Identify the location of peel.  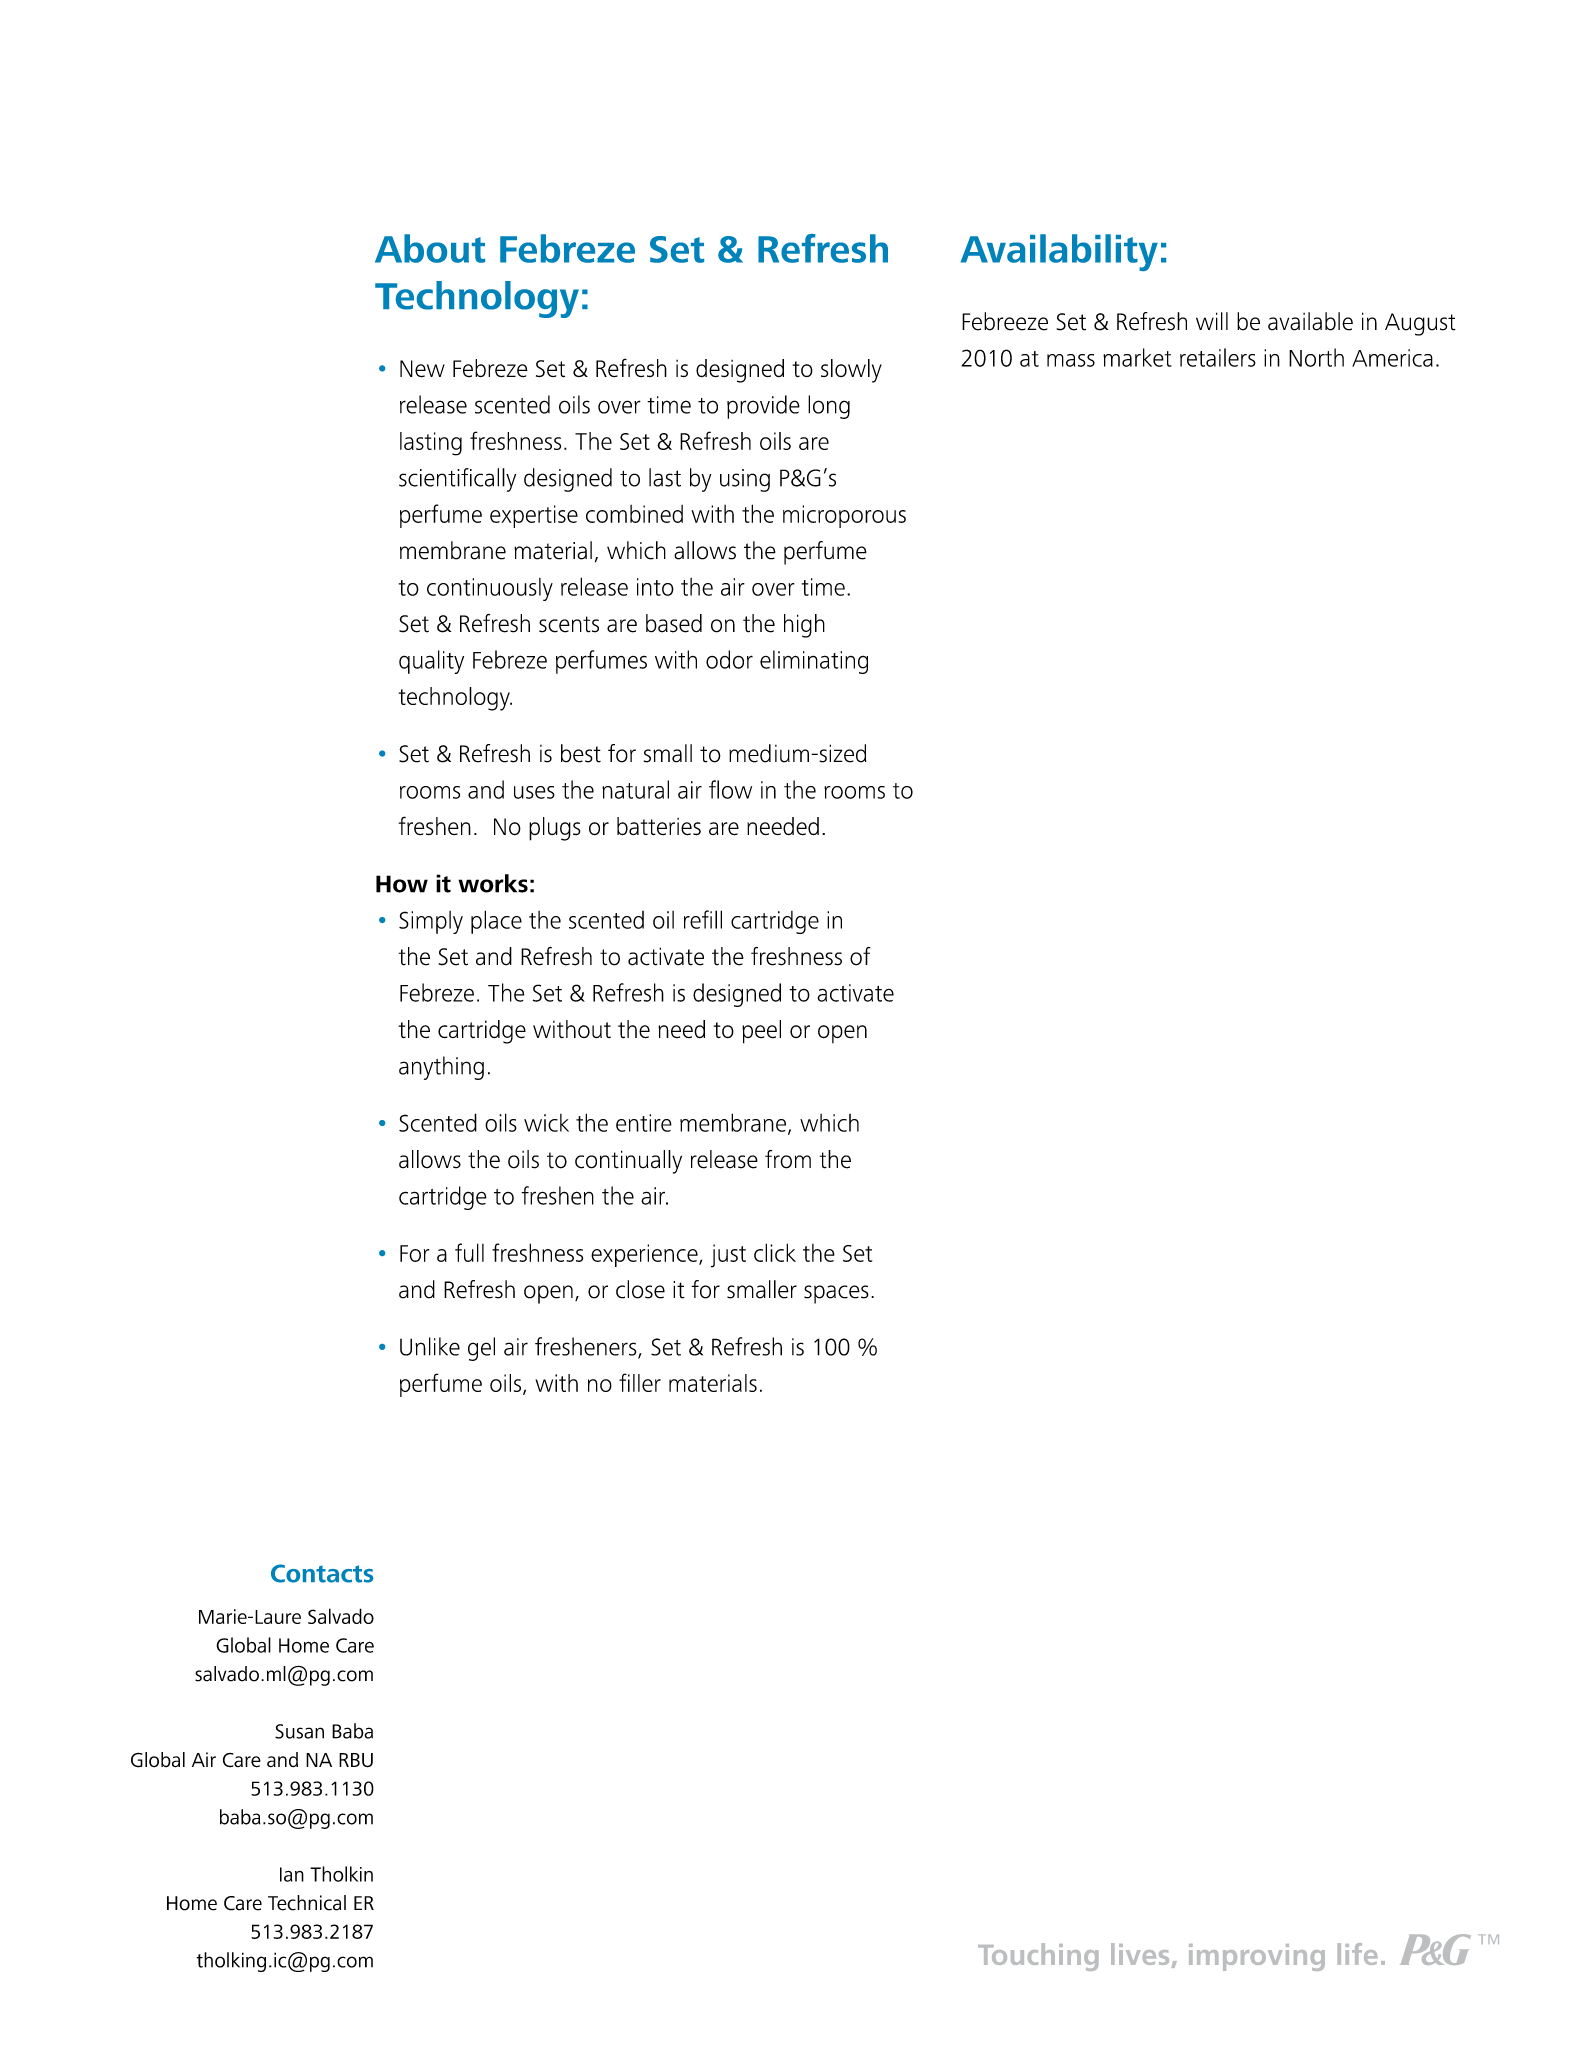
(761, 1032).
